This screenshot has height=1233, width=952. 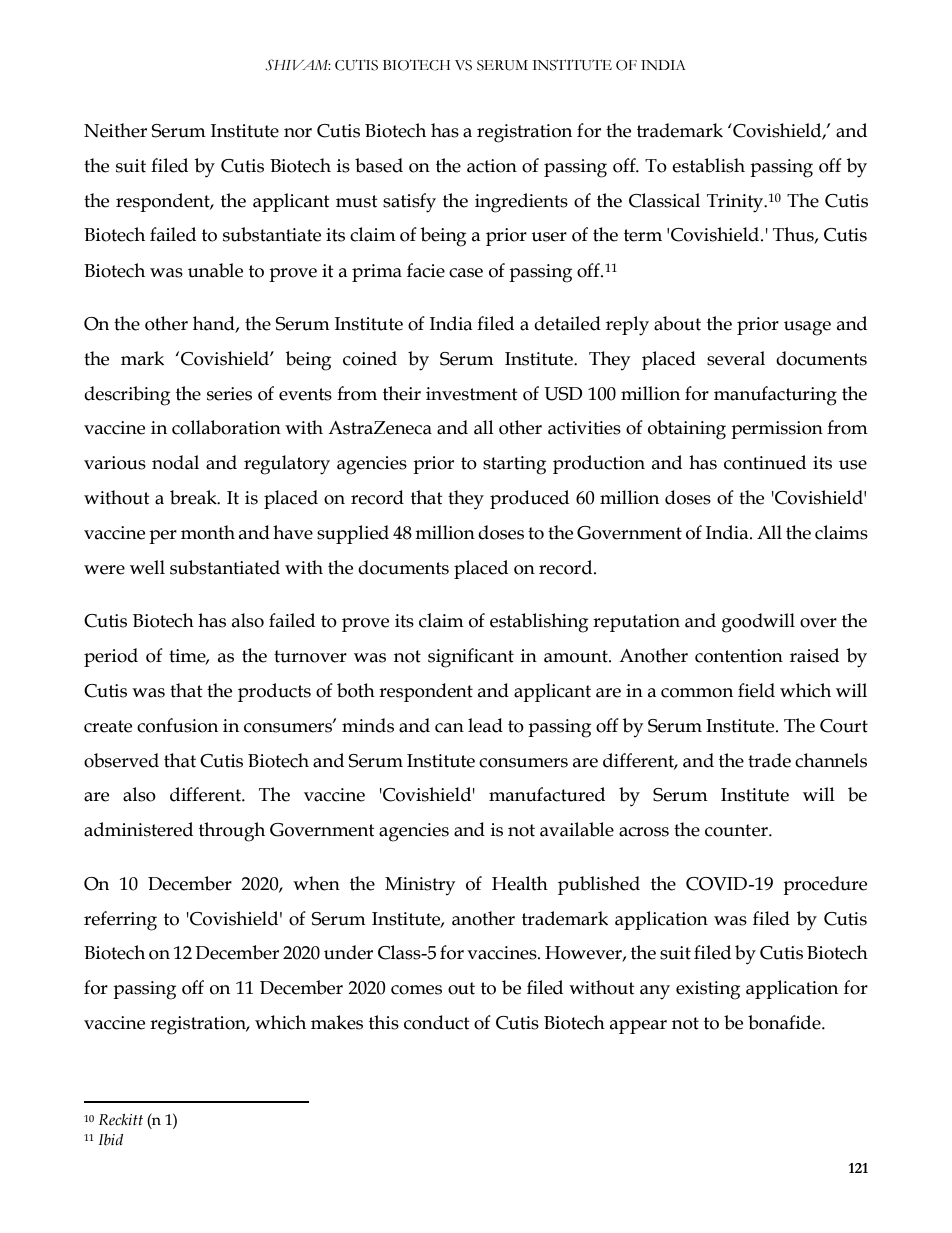 What do you see at coordinates (147, 567) in the screenshot?
I see `well` at bounding box center [147, 567].
